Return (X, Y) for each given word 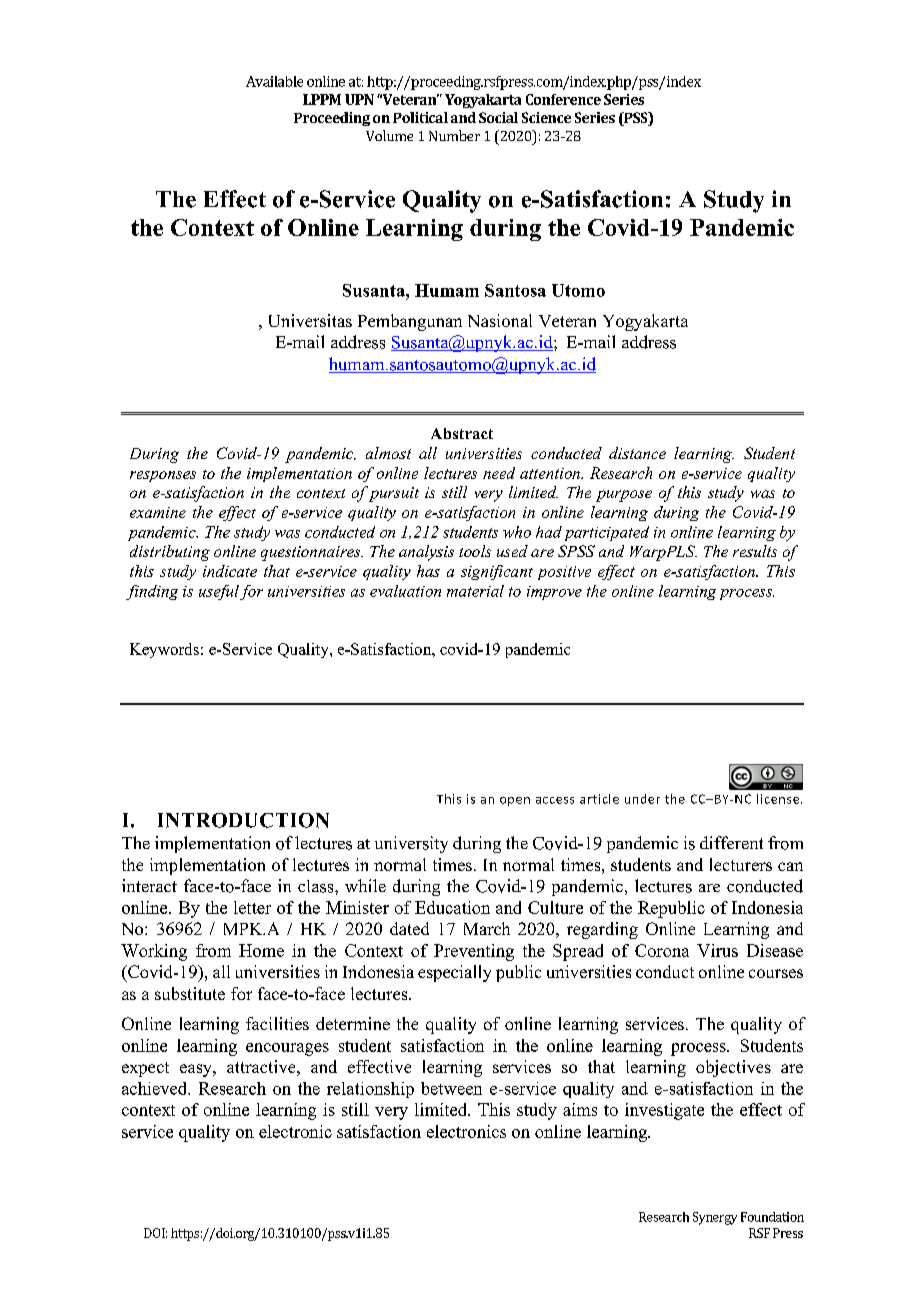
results (755, 551)
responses (163, 476)
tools (475, 551)
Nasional (500, 320)
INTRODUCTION (243, 820)
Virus (717, 950)
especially (454, 973)
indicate (230, 571)
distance (637, 453)
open (515, 801)
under (642, 799)
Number (454, 135)
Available (274, 81)
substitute (190, 993)
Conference (563, 99)
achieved (156, 1088)
